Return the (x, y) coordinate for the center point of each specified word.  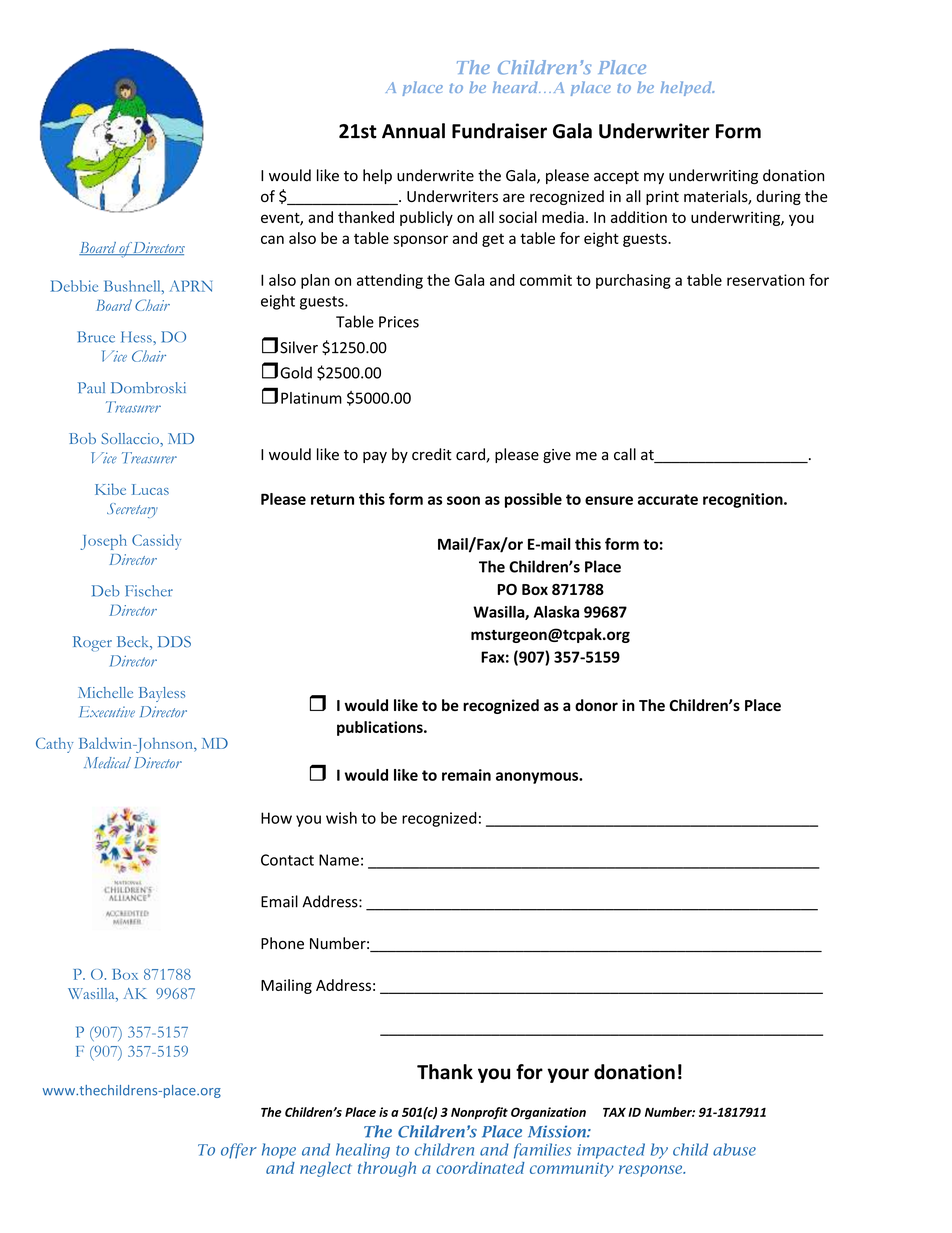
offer (239, 1151)
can (272, 239)
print (662, 198)
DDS (174, 642)
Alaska (556, 611)
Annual (413, 131)
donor (596, 705)
